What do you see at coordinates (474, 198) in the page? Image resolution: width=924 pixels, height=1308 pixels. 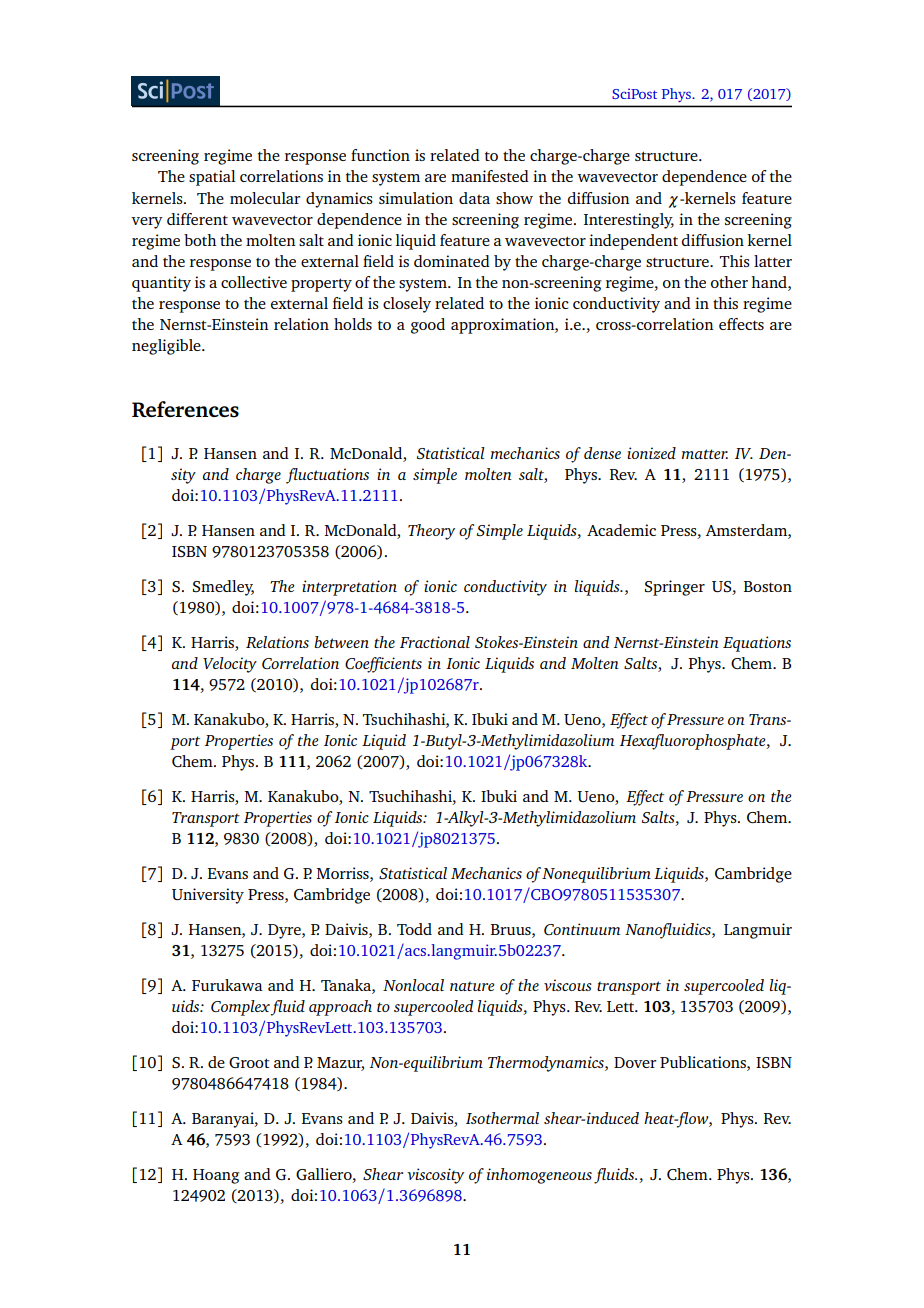 I see `data` at bounding box center [474, 198].
